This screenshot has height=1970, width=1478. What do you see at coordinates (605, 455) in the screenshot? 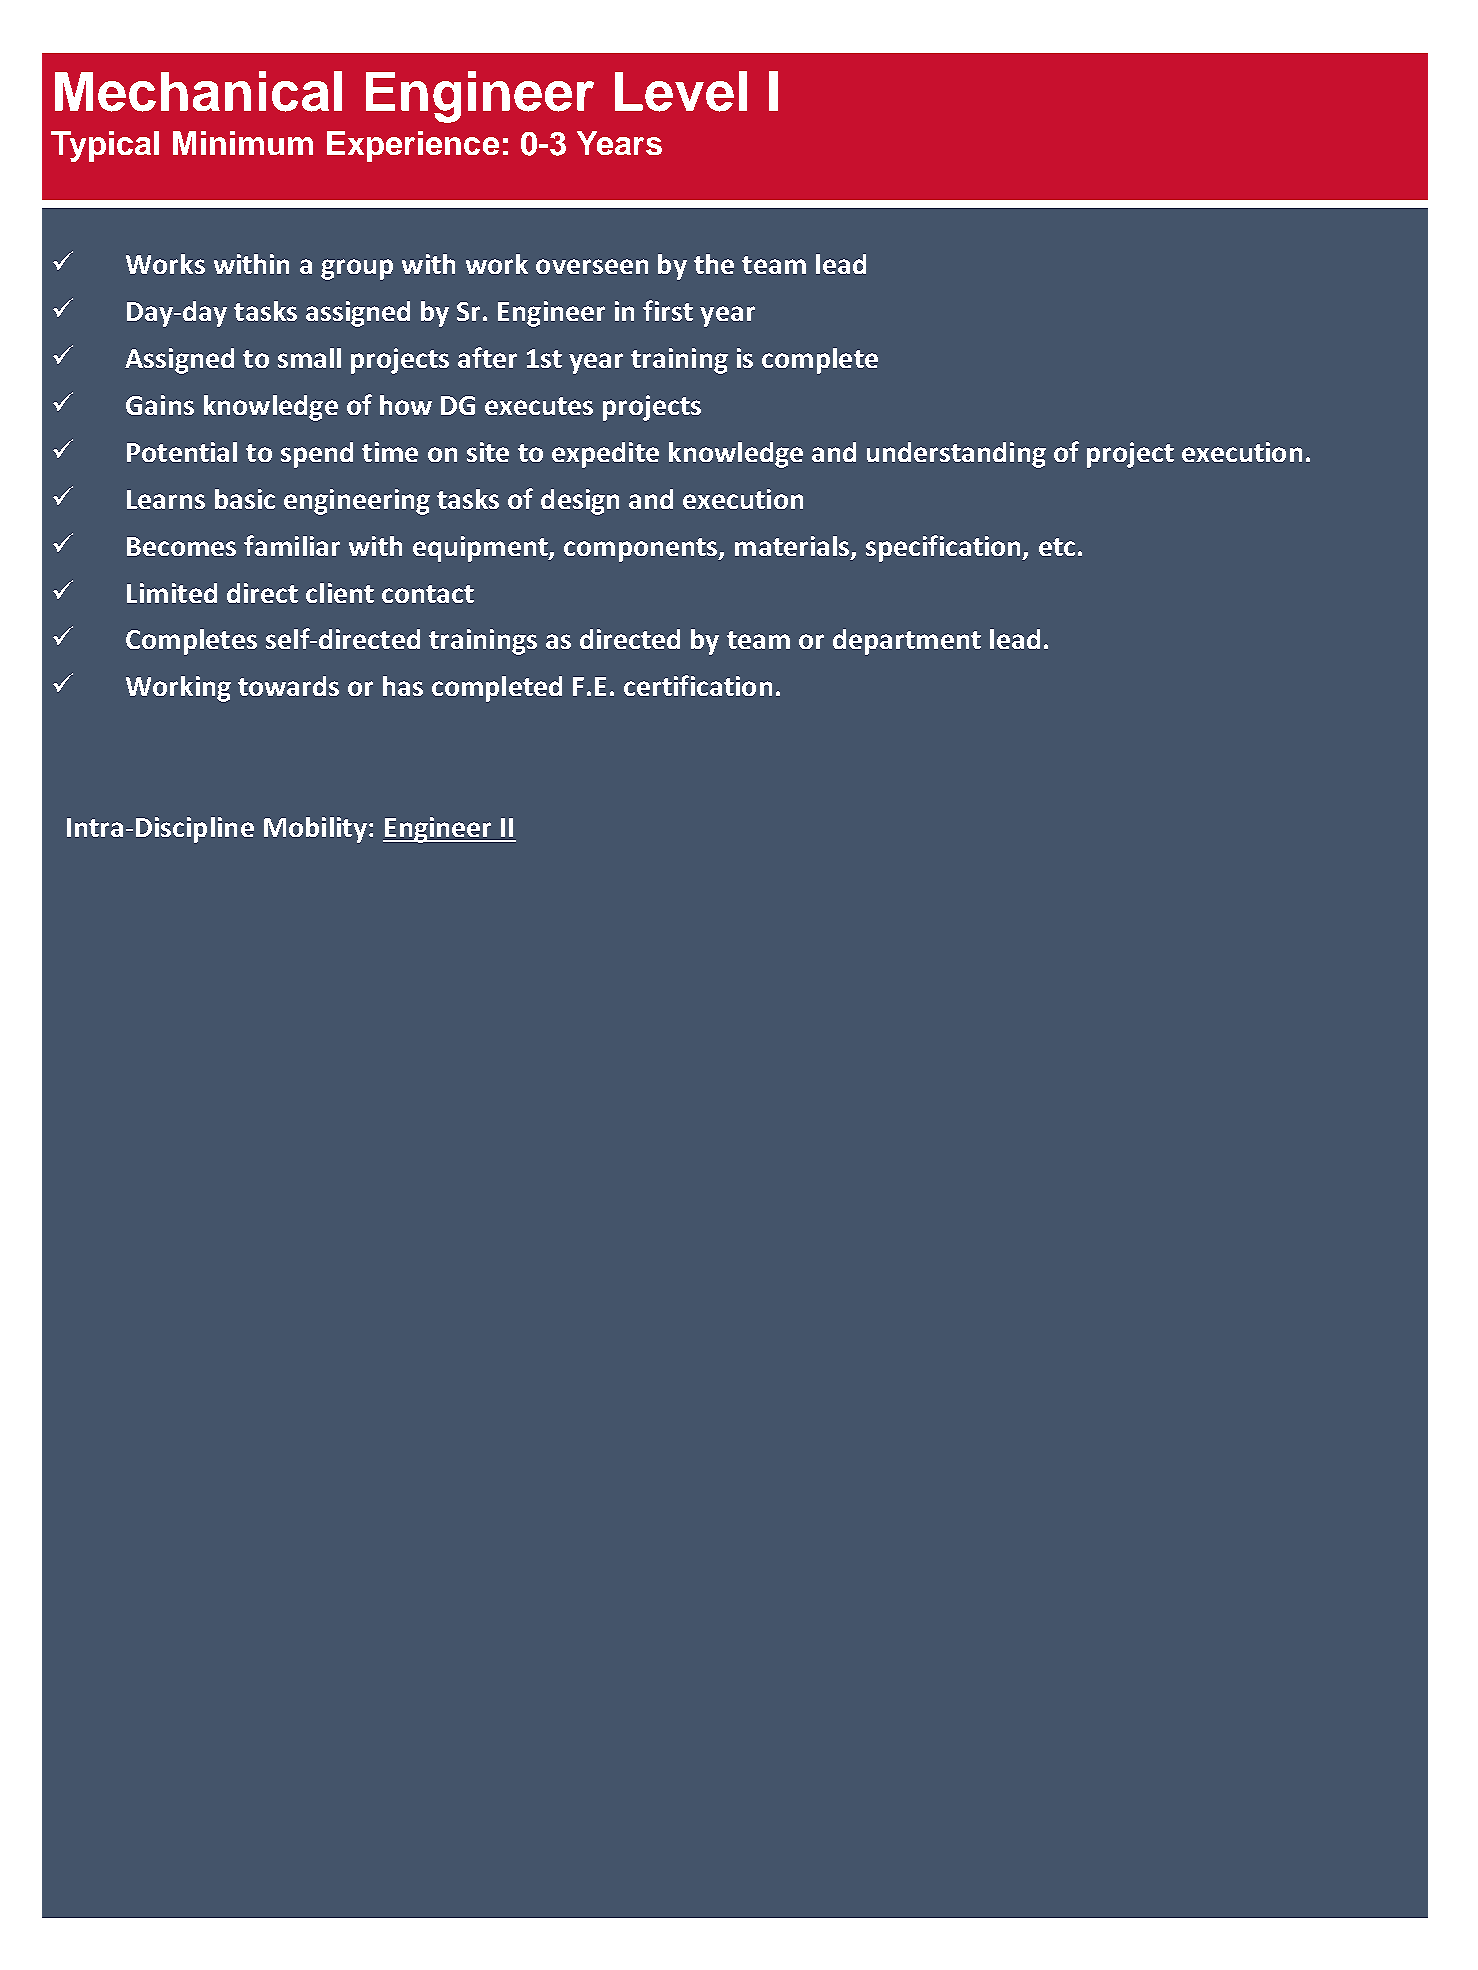
I see `expedite` at bounding box center [605, 455].
